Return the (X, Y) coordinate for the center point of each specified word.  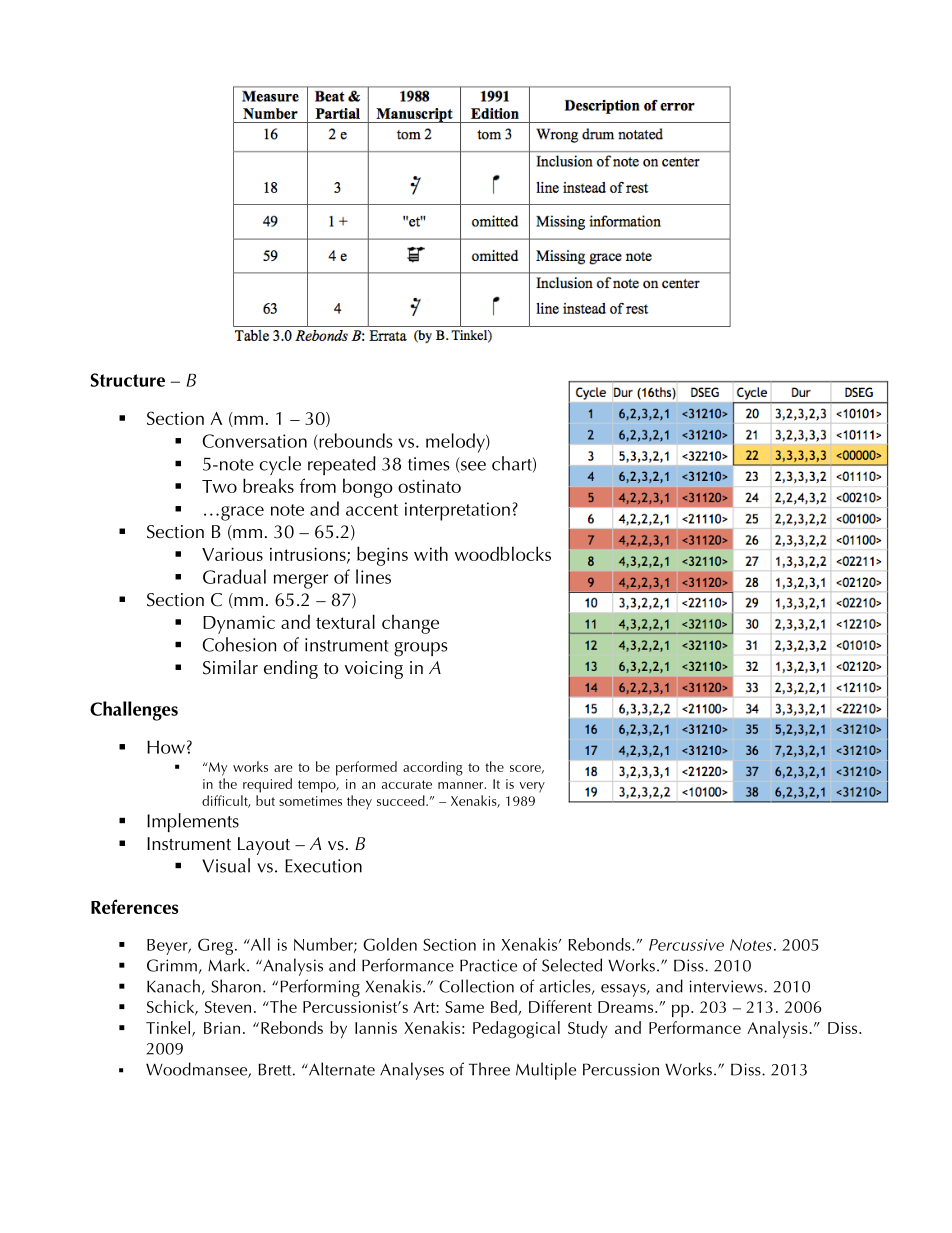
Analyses (412, 1071)
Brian (222, 1028)
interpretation (457, 511)
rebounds (355, 441)
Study (587, 1029)
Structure (127, 380)
